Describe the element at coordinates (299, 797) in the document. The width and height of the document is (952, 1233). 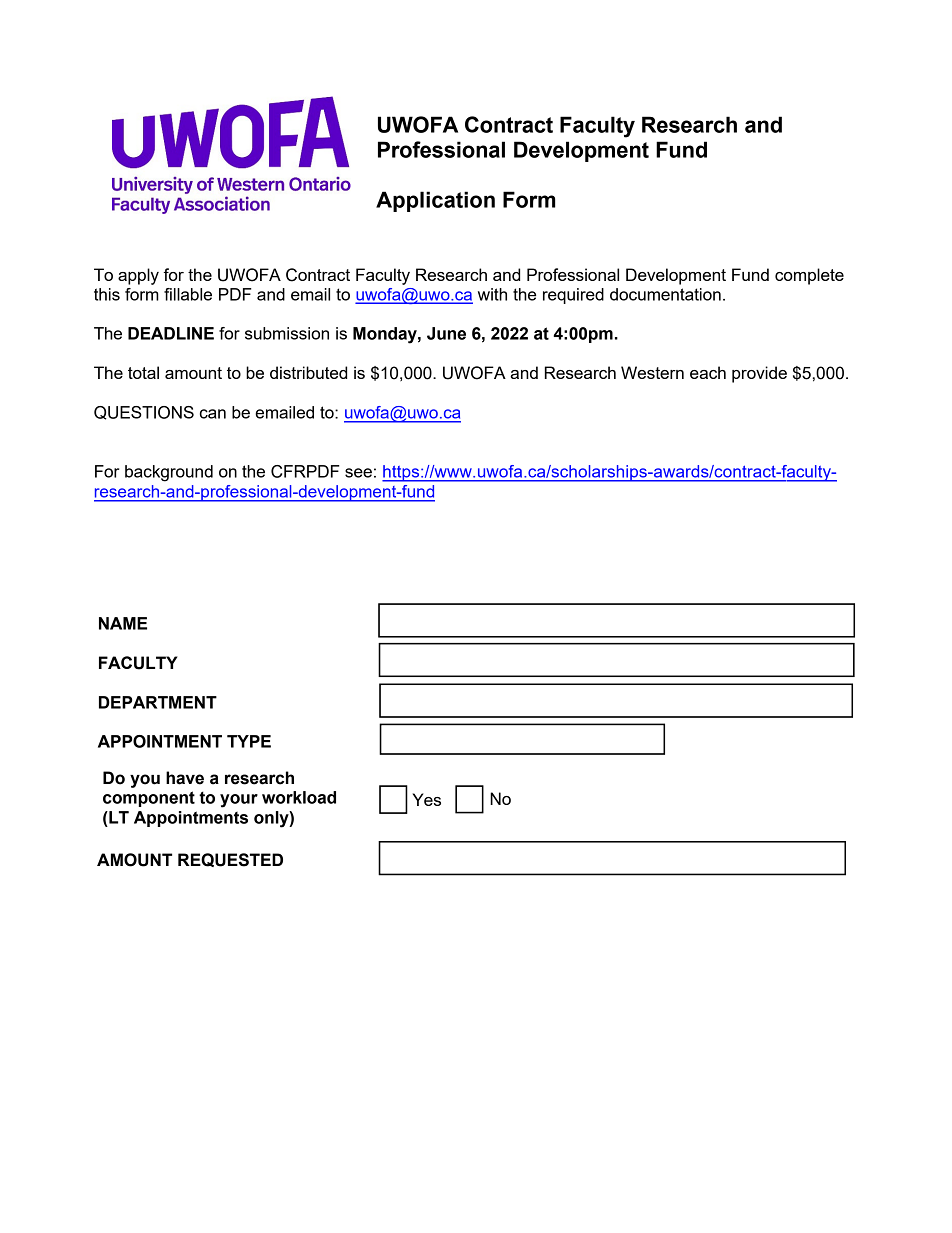
I see `workload` at that location.
